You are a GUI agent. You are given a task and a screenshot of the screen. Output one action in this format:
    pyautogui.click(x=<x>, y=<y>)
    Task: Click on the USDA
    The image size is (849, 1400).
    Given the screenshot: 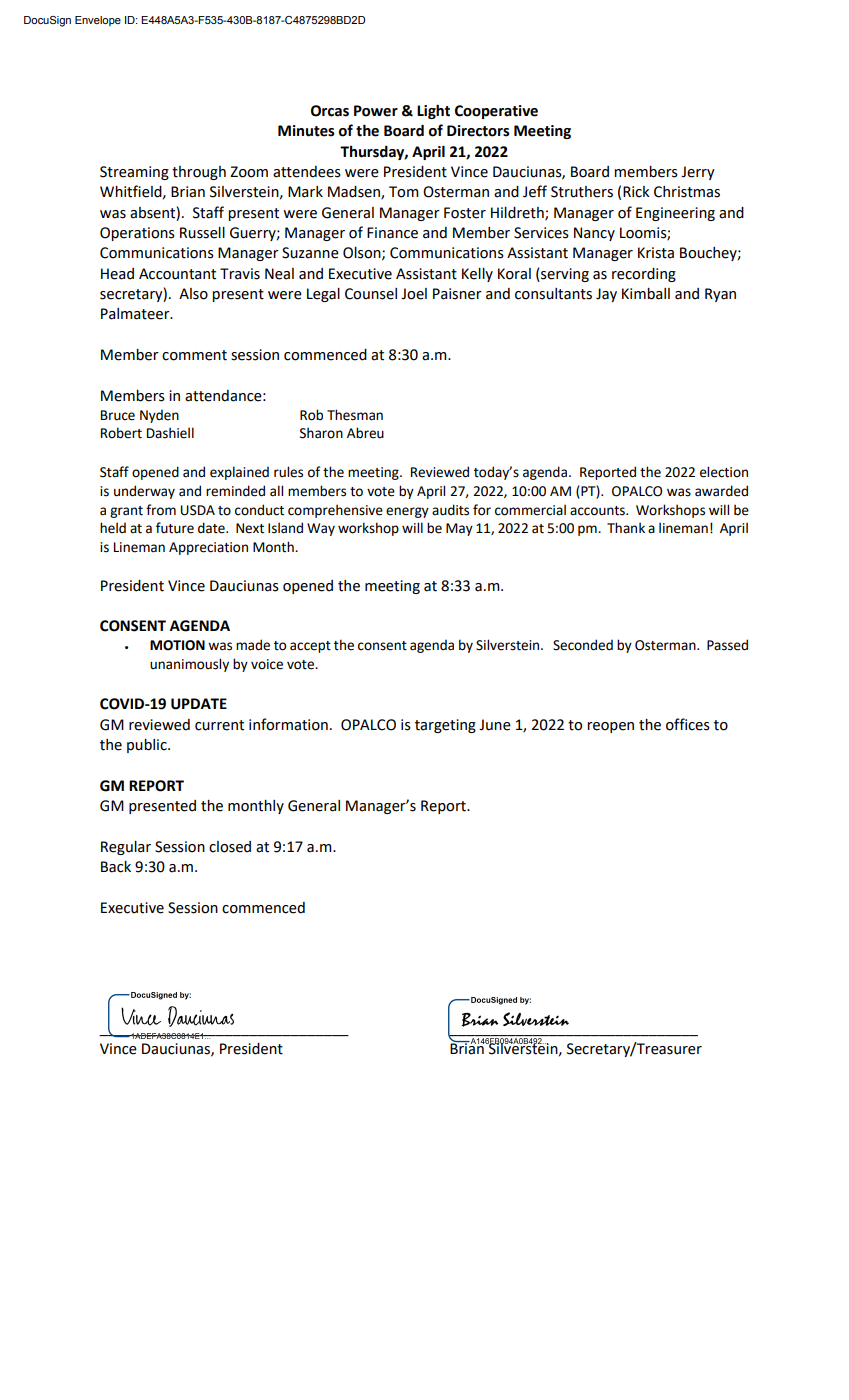 What is the action you would take?
    pyautogui.click(x=198, y=510)
